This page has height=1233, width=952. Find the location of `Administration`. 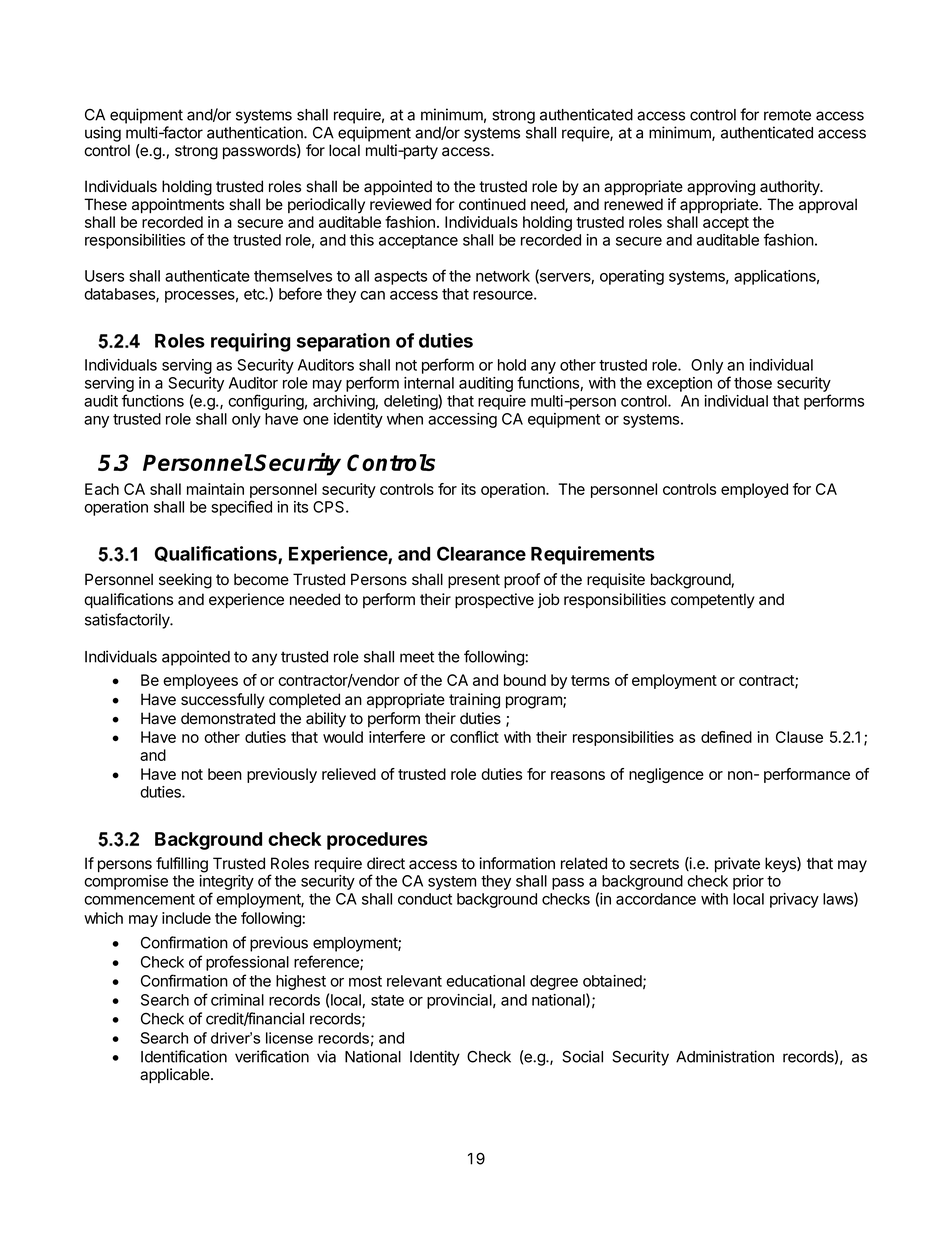

Administration is located at coordinates (725, 1056).
